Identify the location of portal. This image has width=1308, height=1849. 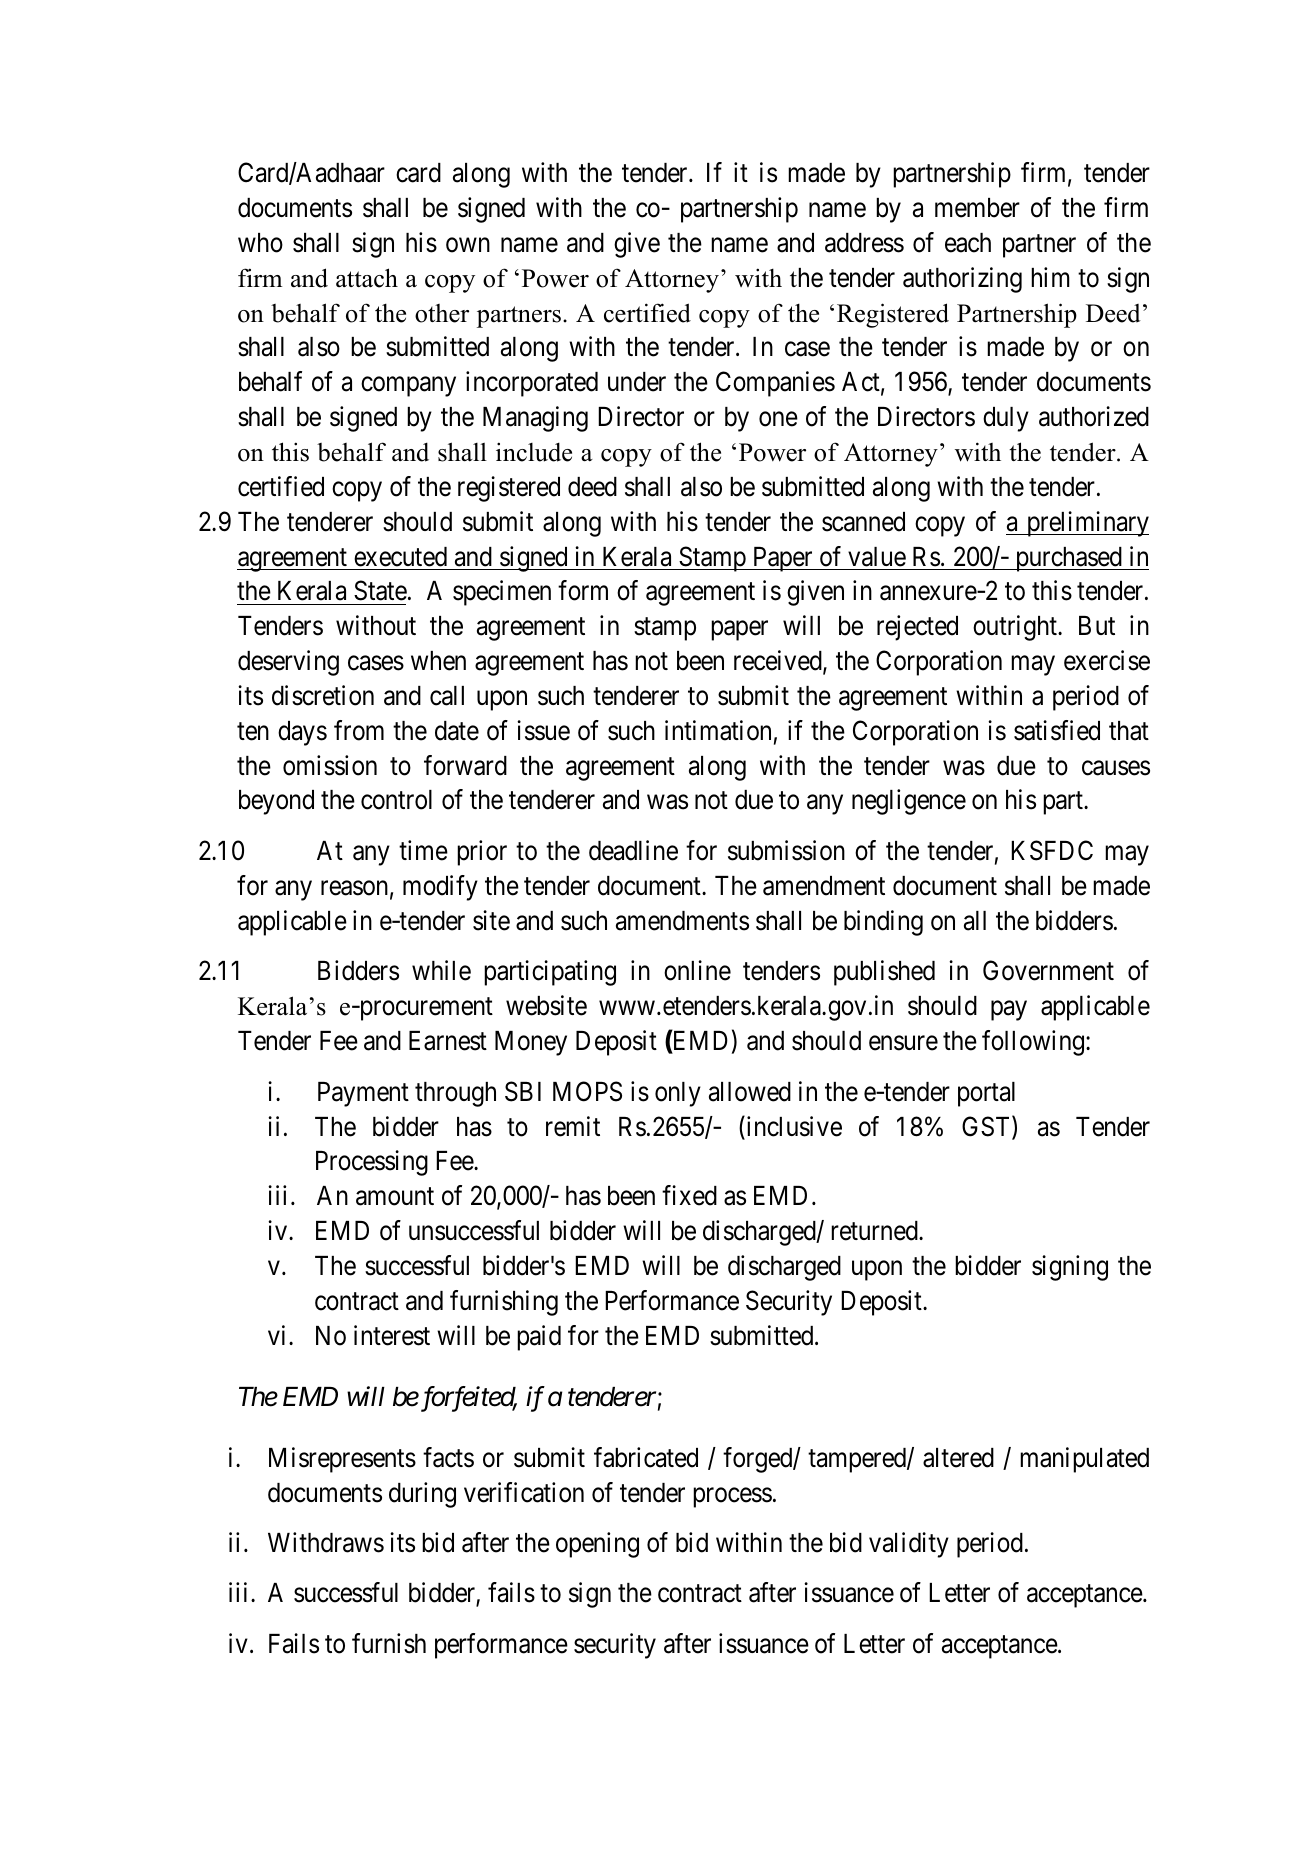
(986, 1094).
